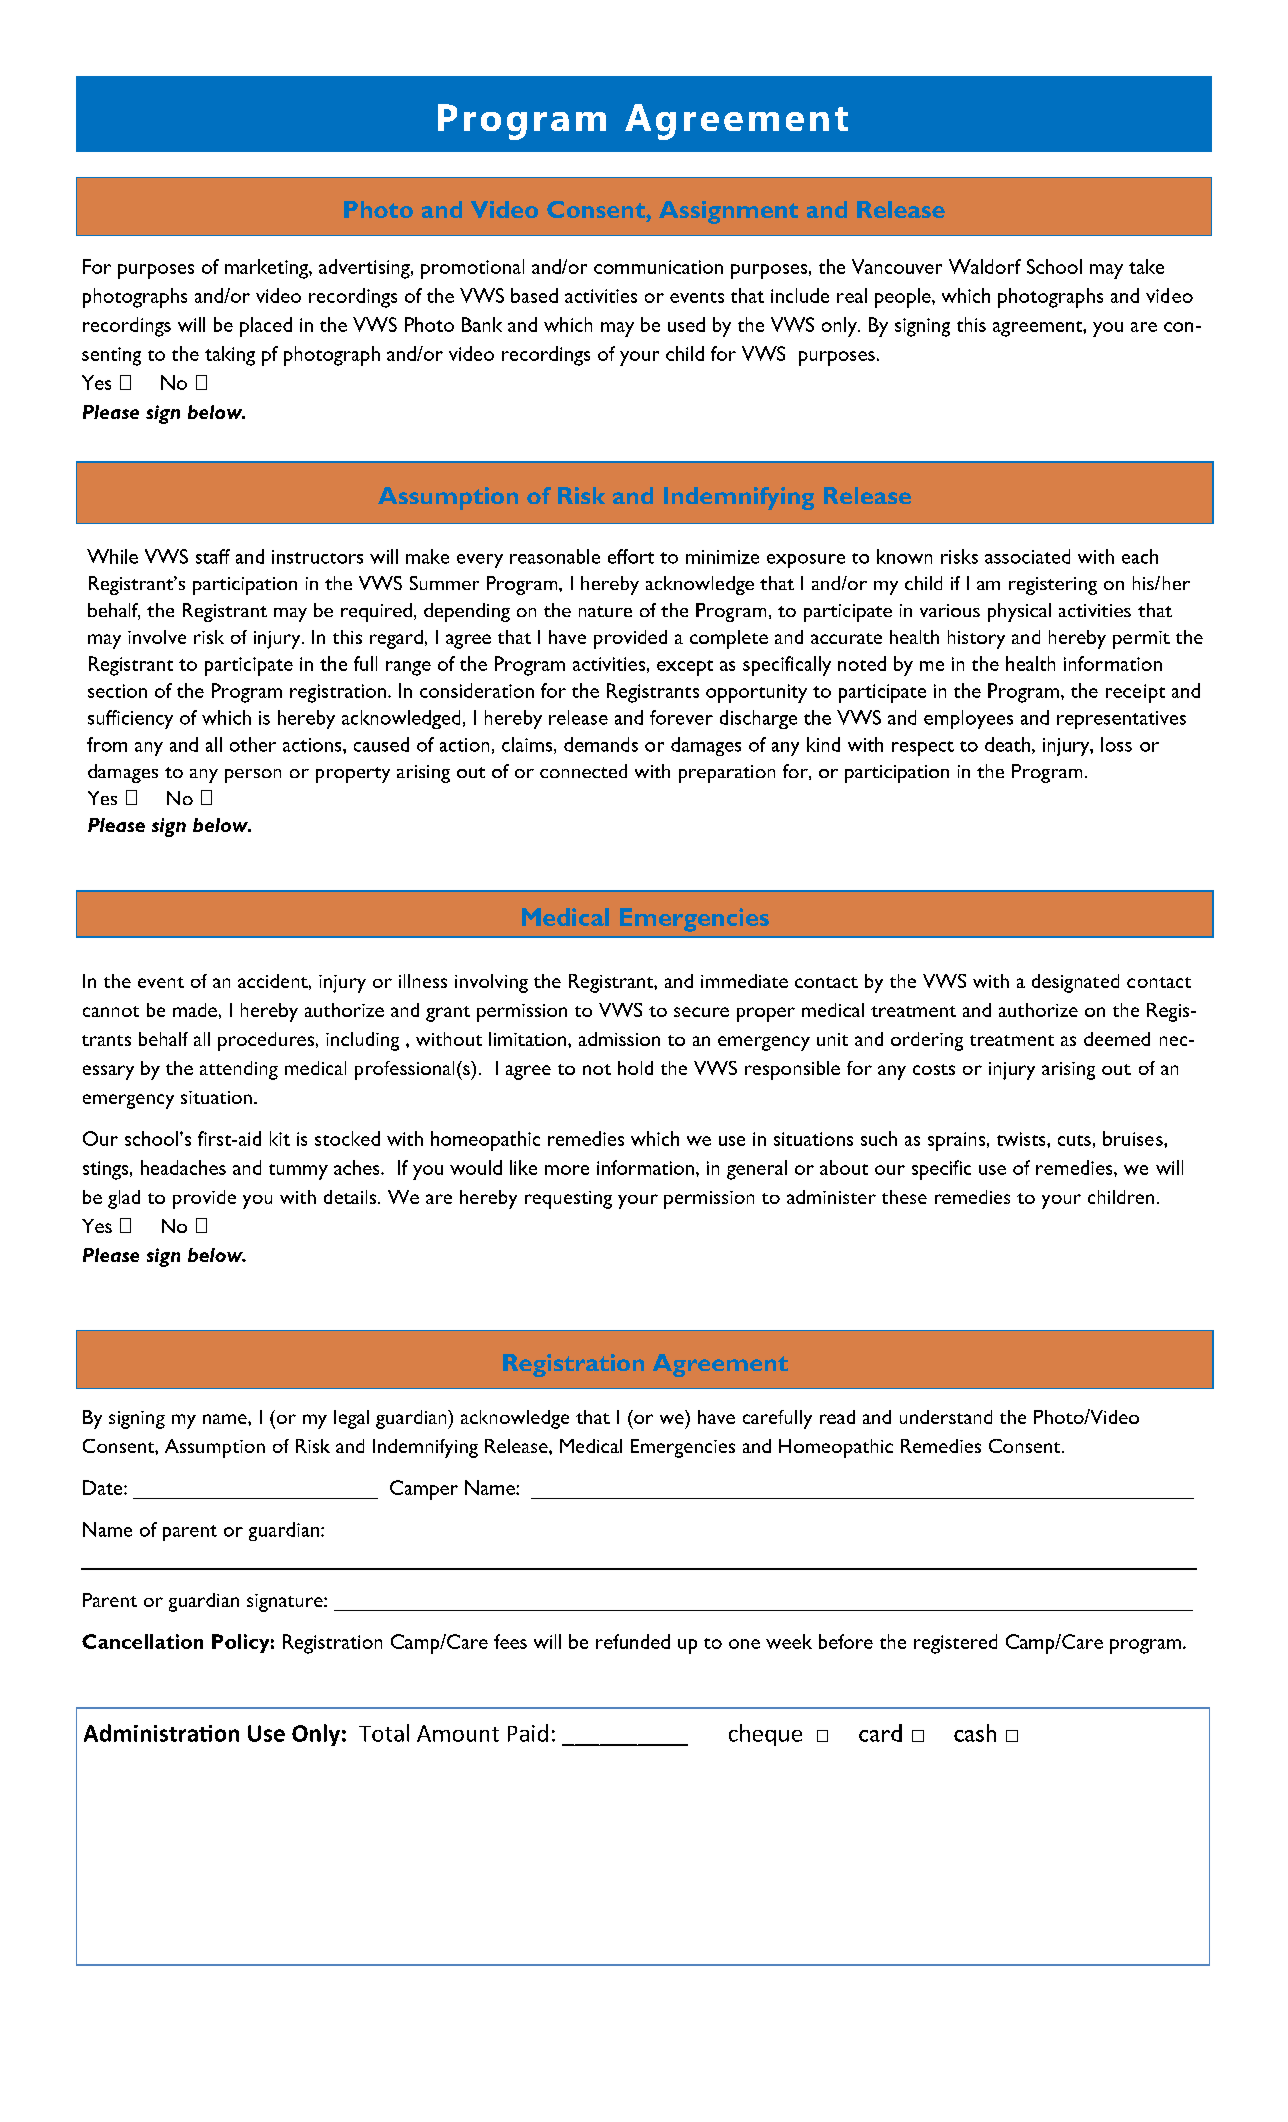 The image size is (1288, 2122). I want to click on communication, so click(658, 267).
